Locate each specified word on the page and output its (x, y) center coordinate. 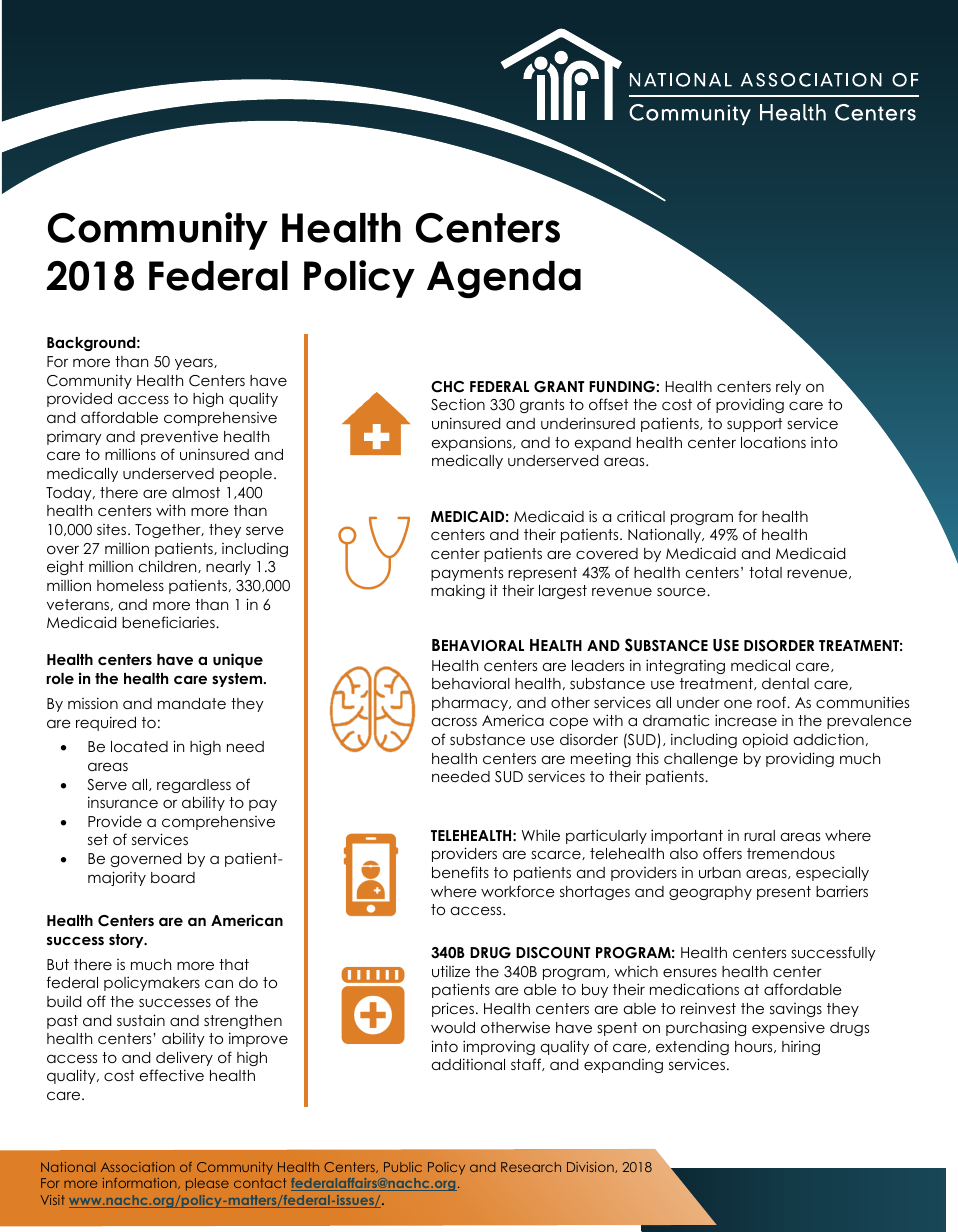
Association (138, 1167)
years (195, 364)
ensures (690, 972)
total (765, 572)
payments (467, 574)
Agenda (504, 280)
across (454, 721)
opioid (765, 740)
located (139, 746)
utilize (451, 971)
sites (111, 529)
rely (788, 388)
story (127, 941)
